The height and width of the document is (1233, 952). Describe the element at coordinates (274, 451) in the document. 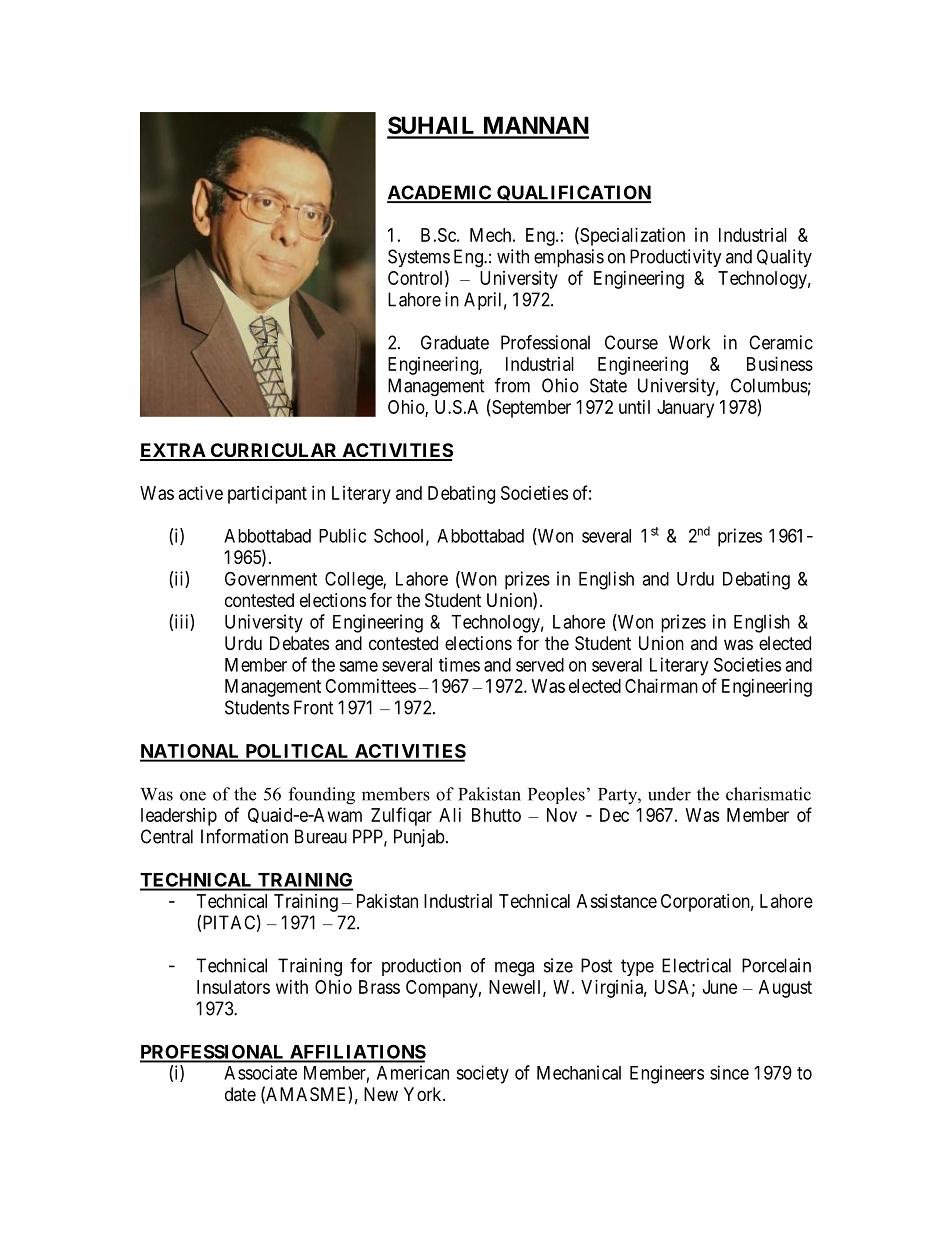

I see `CURRICULAR` at that location.
